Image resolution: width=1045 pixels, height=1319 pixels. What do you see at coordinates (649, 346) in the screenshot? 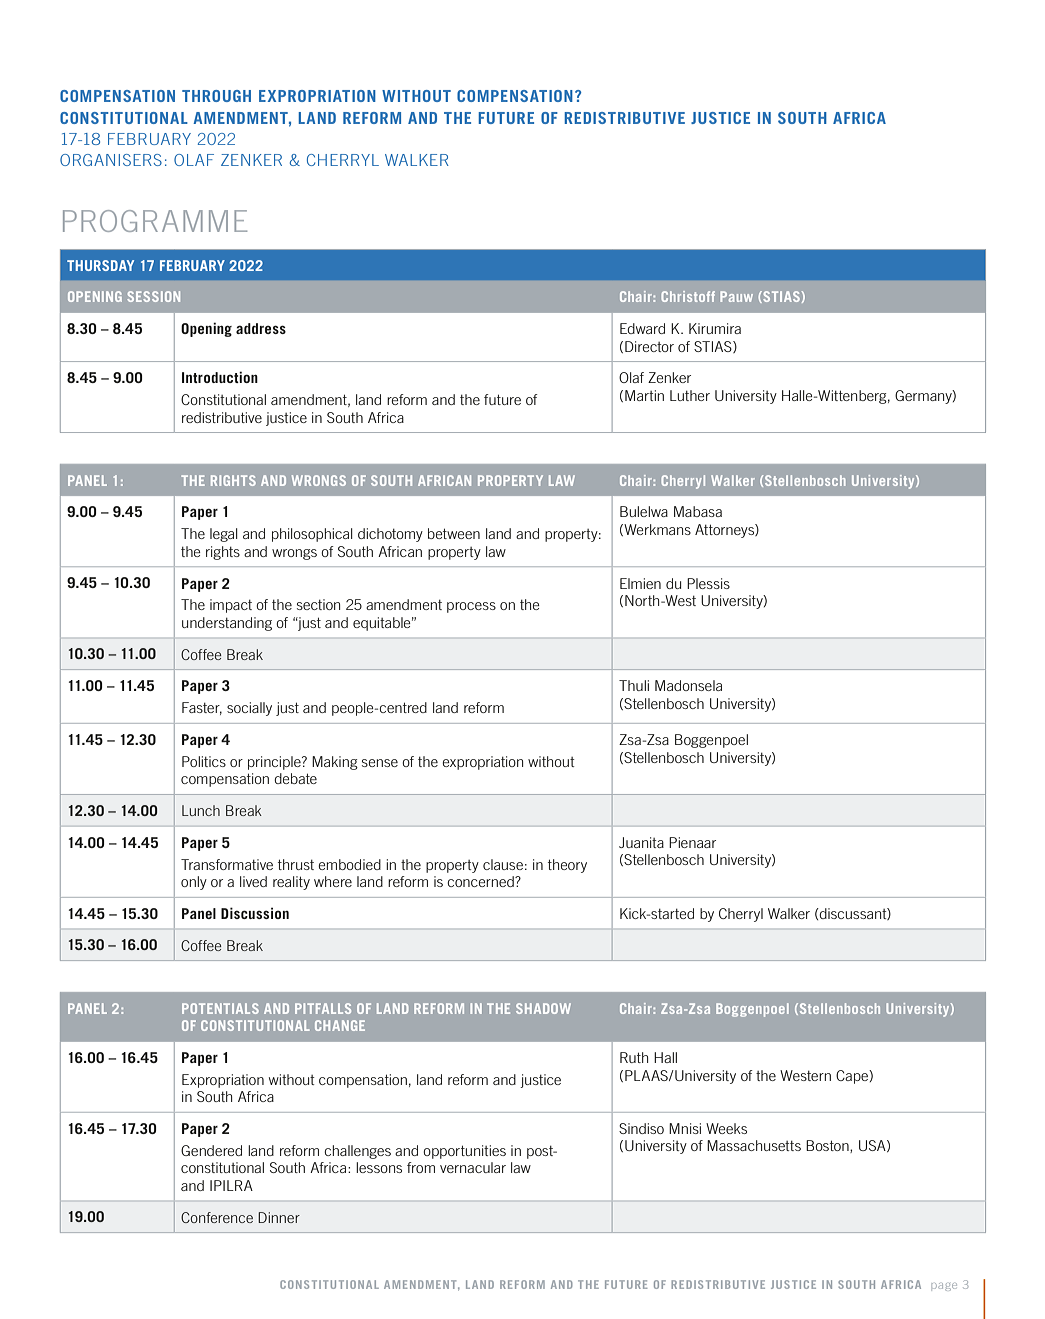
I see `Director` at bounding box center [649, 346].
